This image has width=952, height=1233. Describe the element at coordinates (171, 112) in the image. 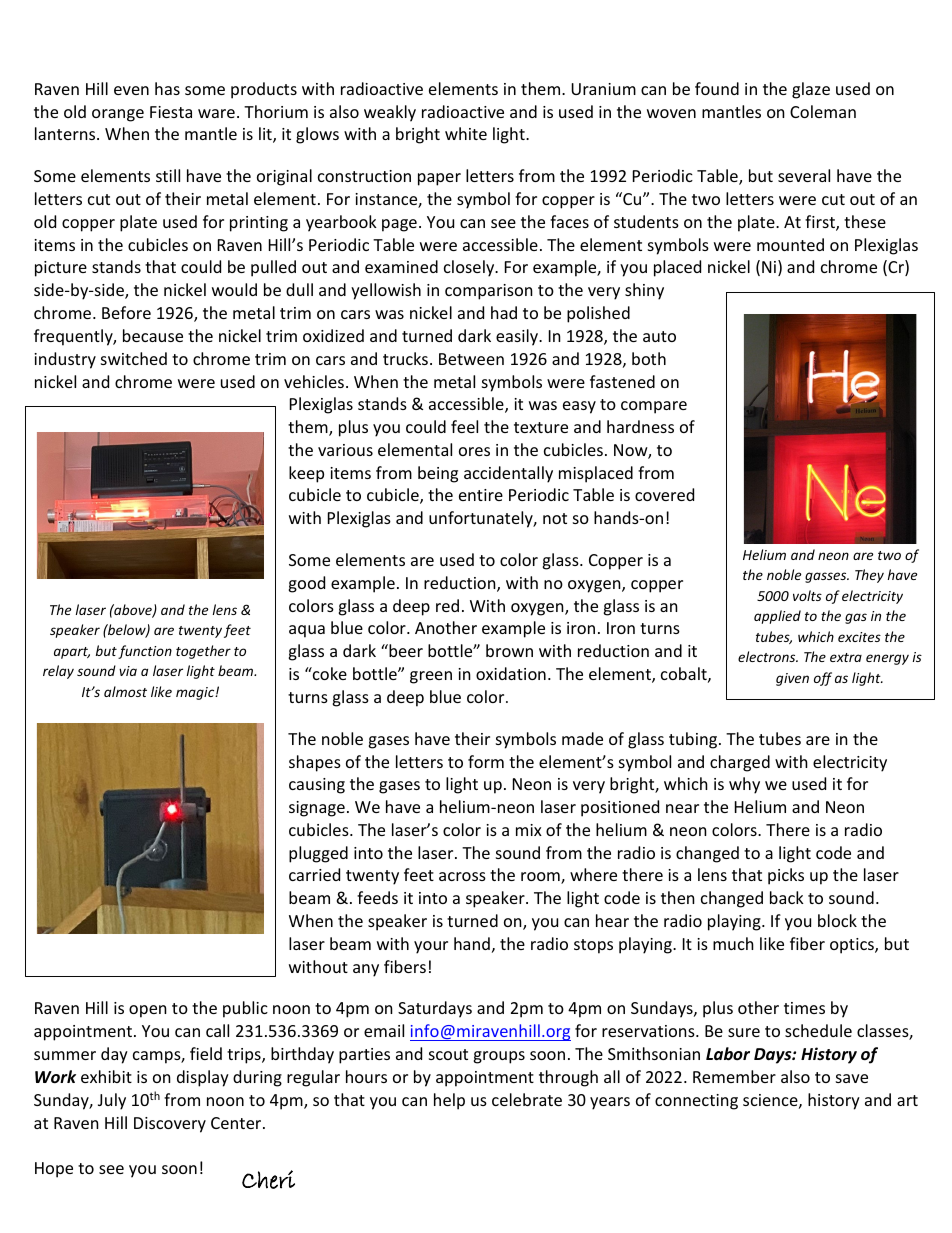

I see `Fiesta` at that location.
